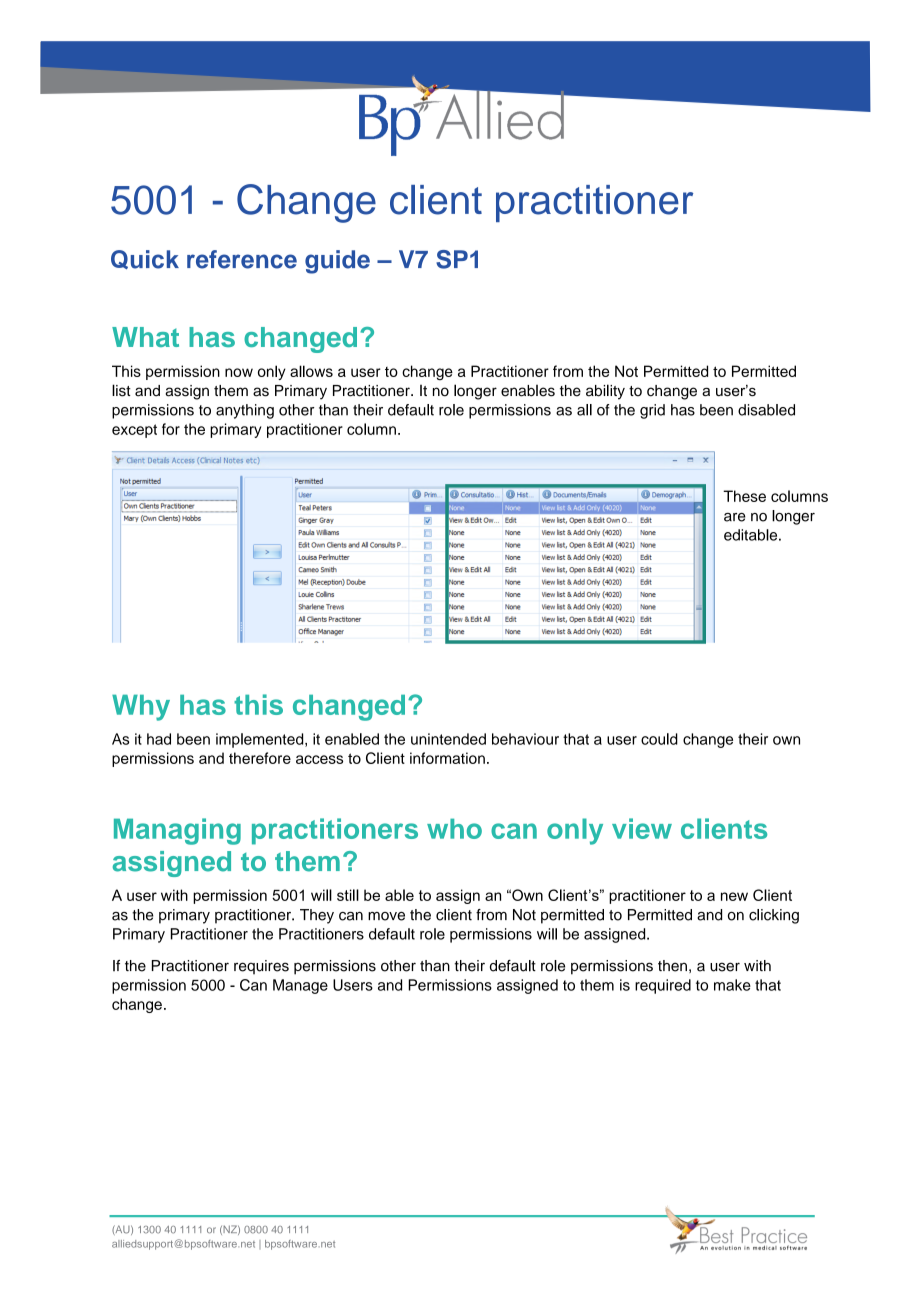 The image size is (924, 1308). I want to click on Why, so click(141, 708).
